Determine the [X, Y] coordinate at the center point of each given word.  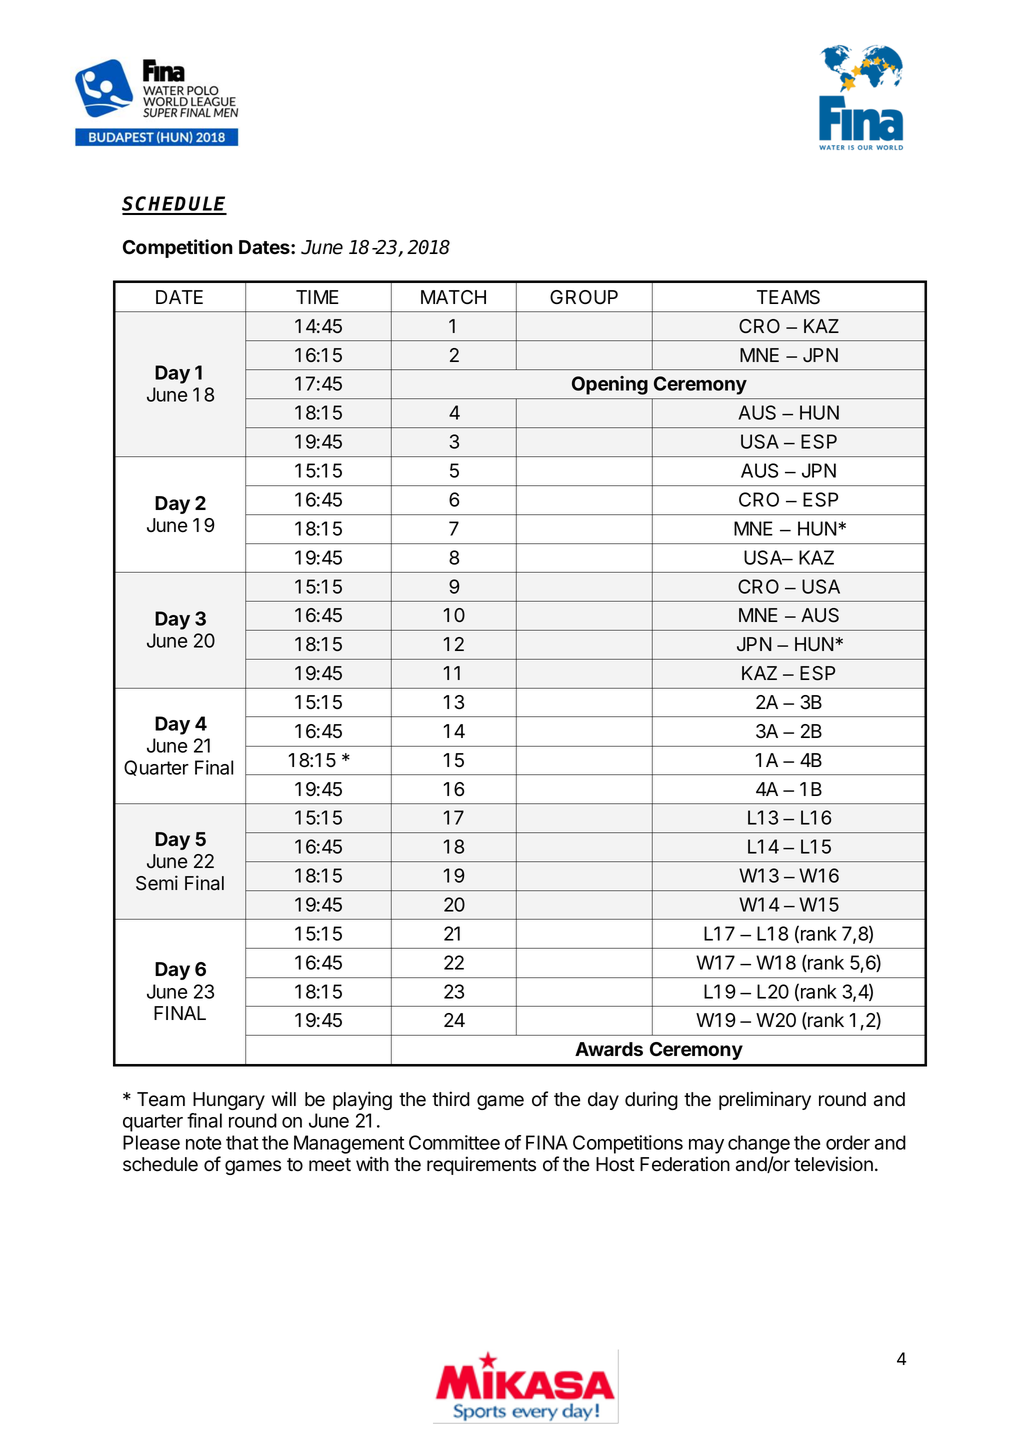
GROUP [584, 297]
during [651, 1100]
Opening [610, 385]
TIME [317, 297]
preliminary [765, 1100]
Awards [609, 1049]
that [242, 1142]
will [284, 1098]
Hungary [229, 1101]
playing [362, 1100]
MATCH [453, 297]
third [451, 1099]
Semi [157, 883]
